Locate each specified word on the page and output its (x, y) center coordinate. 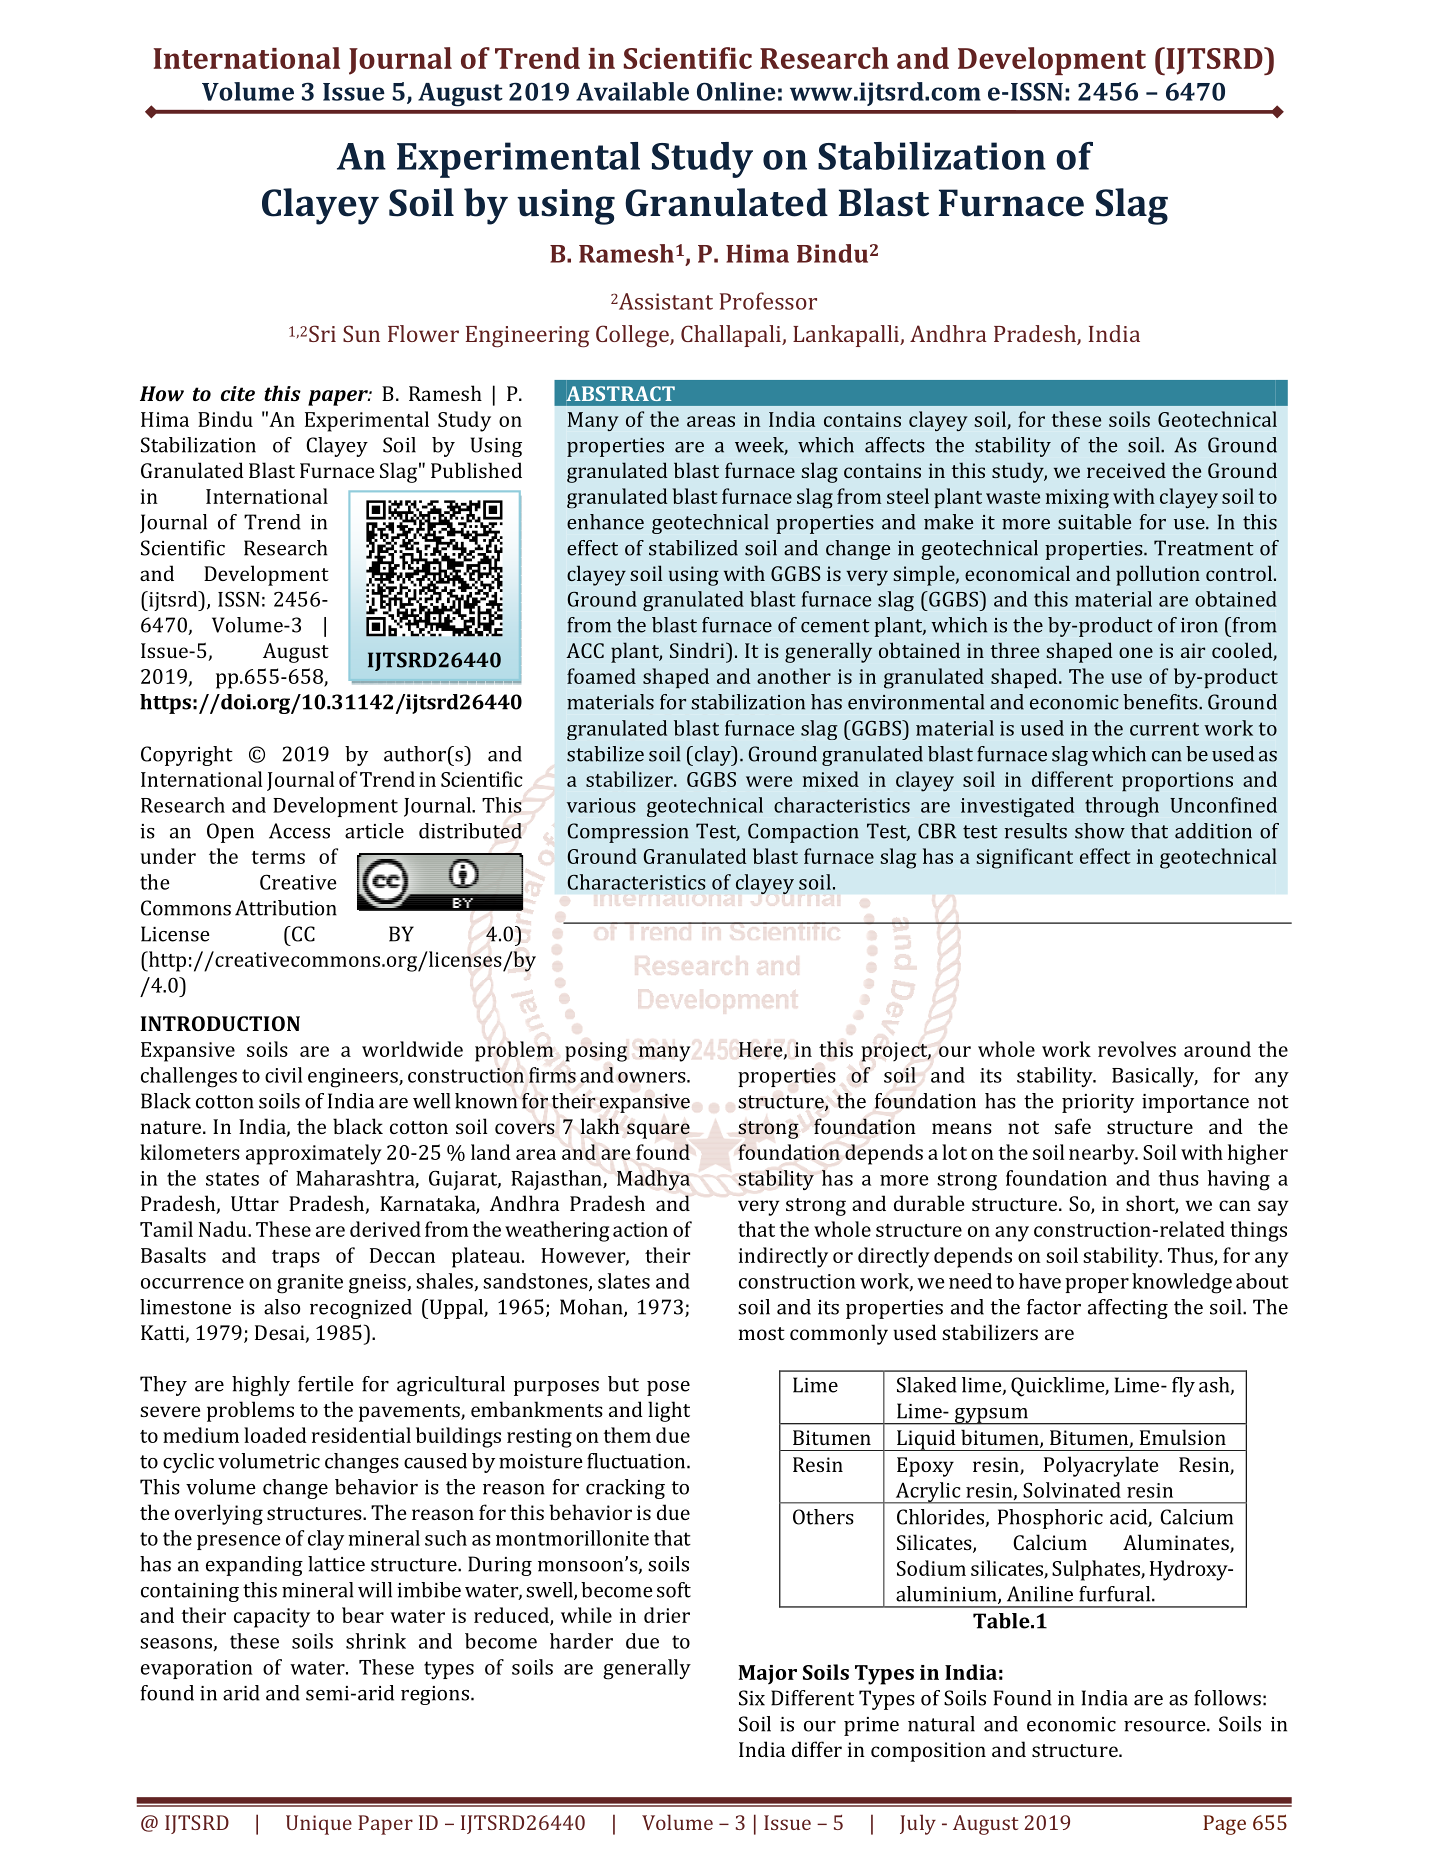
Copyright (187, 756)
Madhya (653, 1180)
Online (736, 91)
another (794, 676)
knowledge (1182, 1283)
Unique (319, 1825)
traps (296, 1259)
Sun (361, 333)
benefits (1161, 702)
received (1126, 470)
